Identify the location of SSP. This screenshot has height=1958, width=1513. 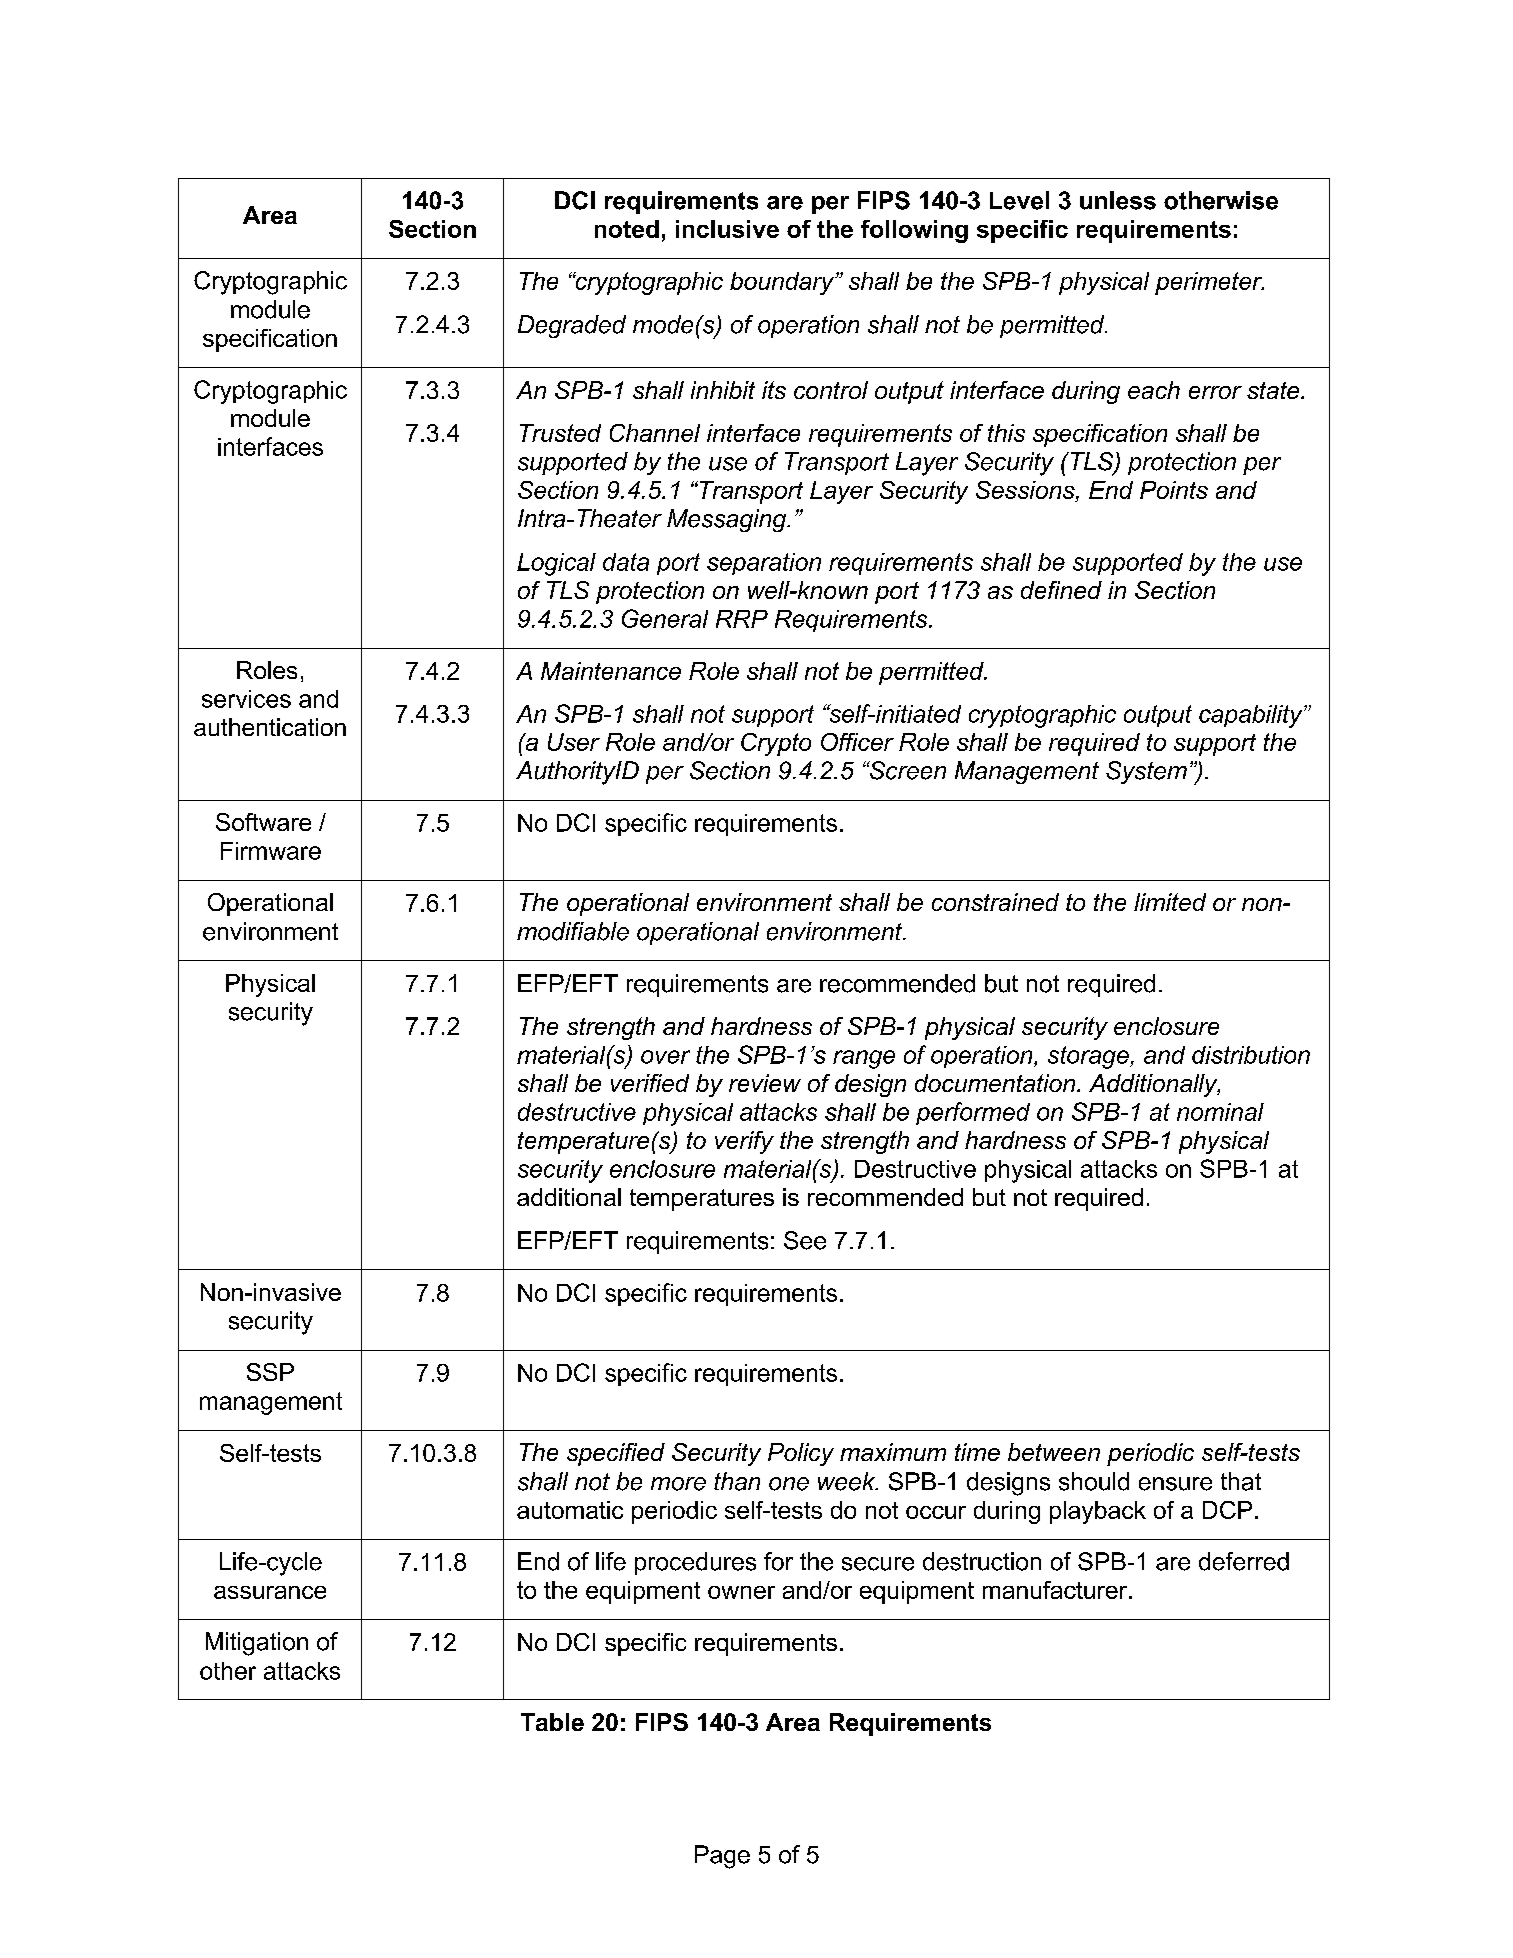
(270, 1372).
